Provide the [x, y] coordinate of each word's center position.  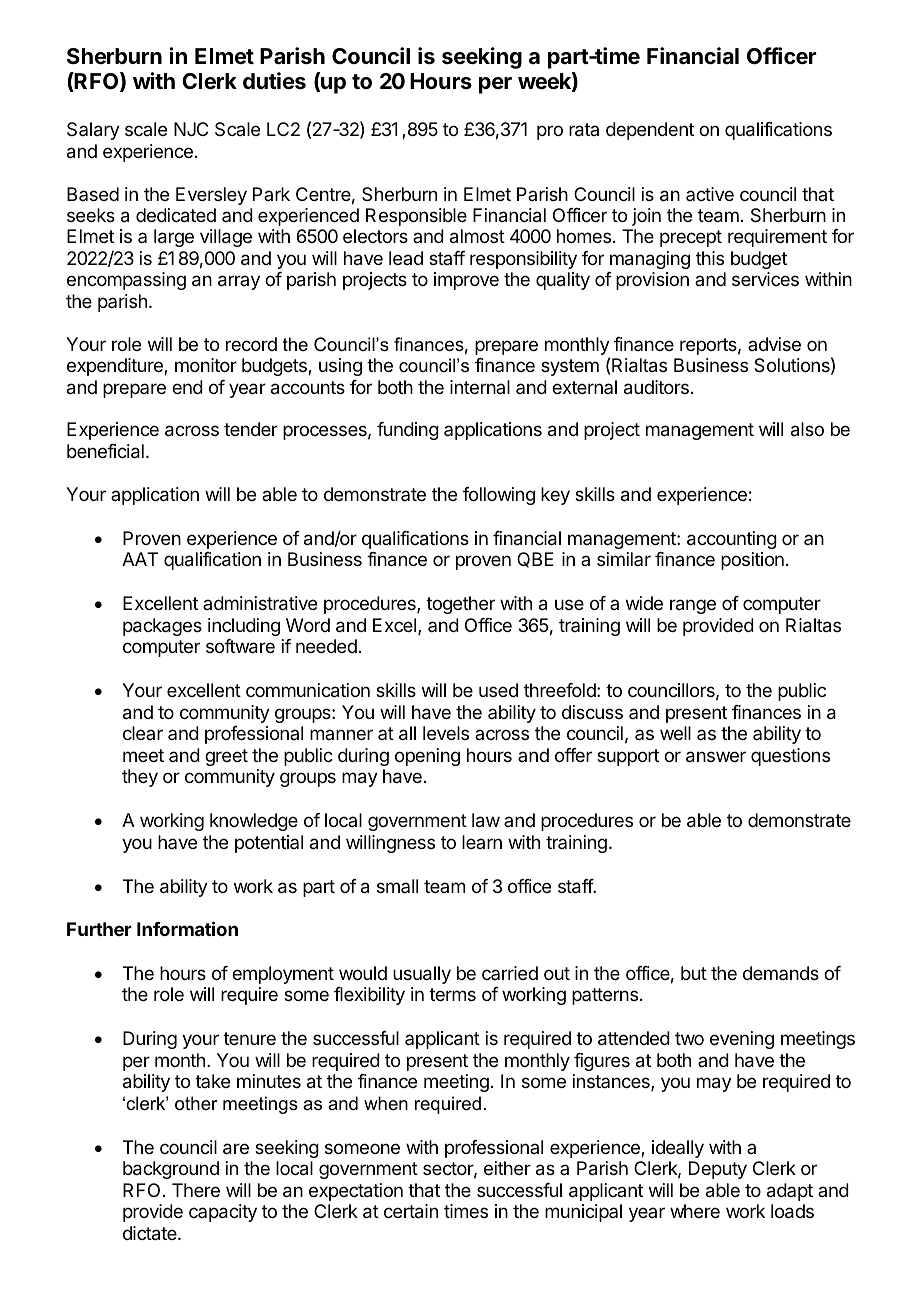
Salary [93, 131]
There [196, 1190]
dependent [650, 131]
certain [411, 1211]
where [695, 1211]
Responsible [416, 217]
